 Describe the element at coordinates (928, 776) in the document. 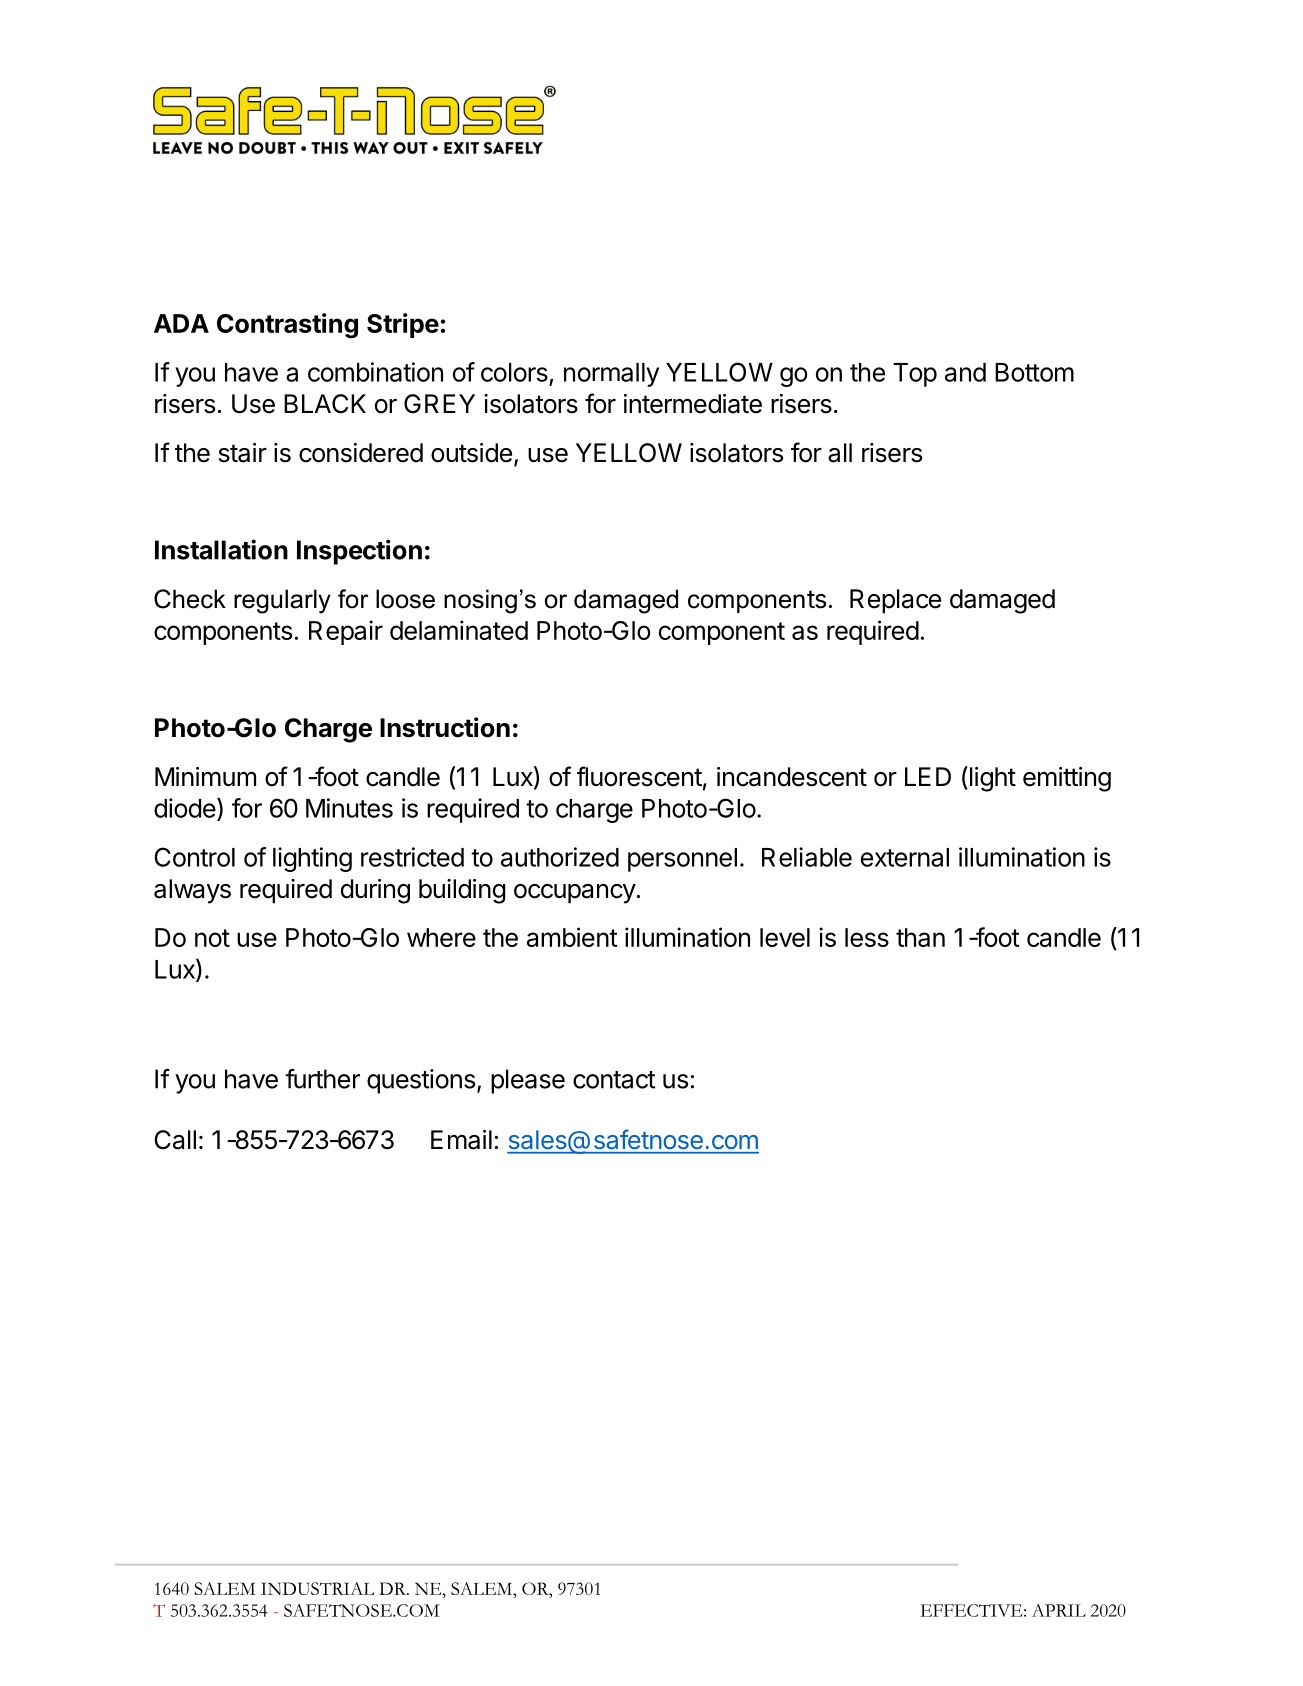

I see `LED` at that location.
